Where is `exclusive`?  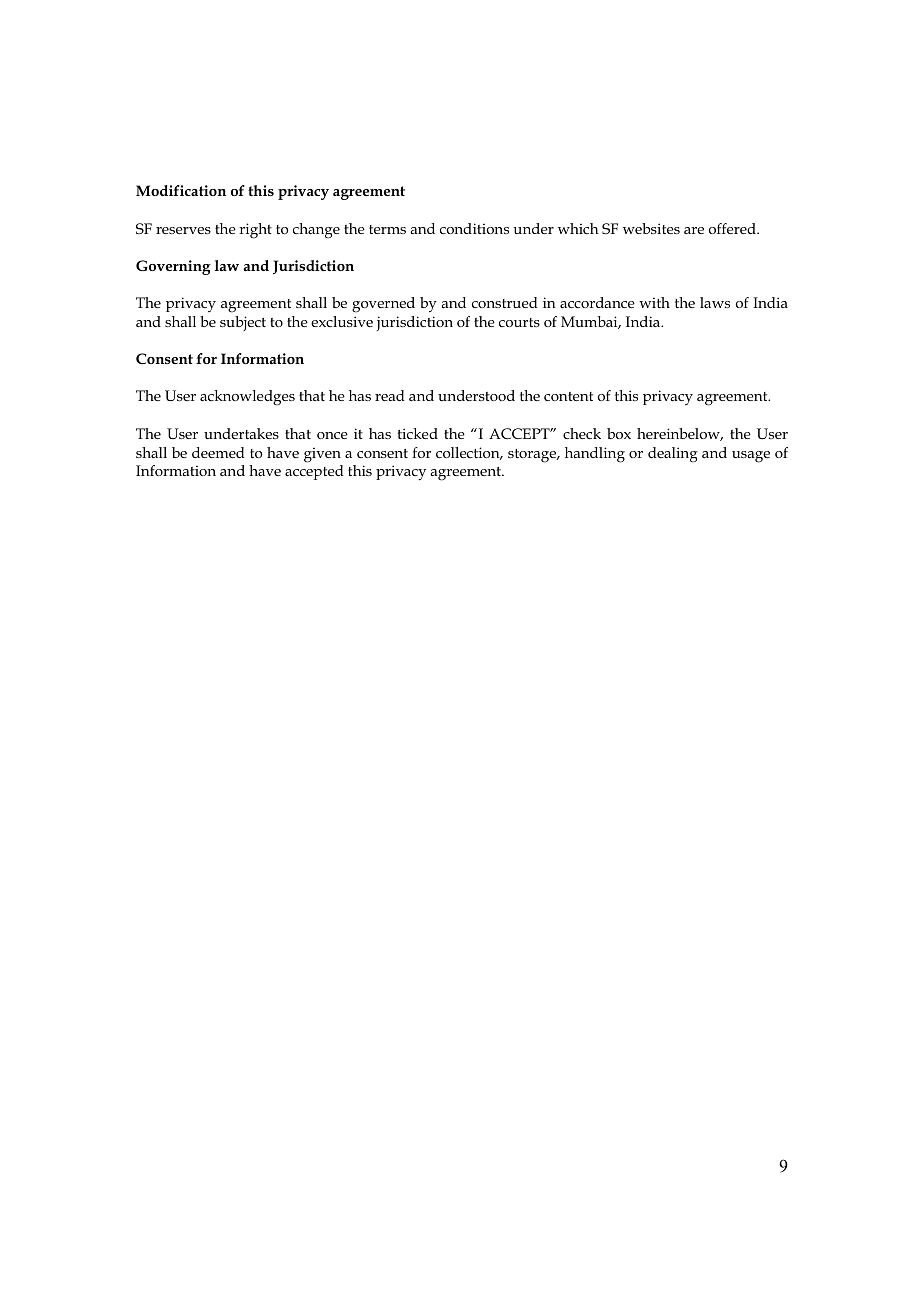 exclusive is located at coordinates (342, 321).
